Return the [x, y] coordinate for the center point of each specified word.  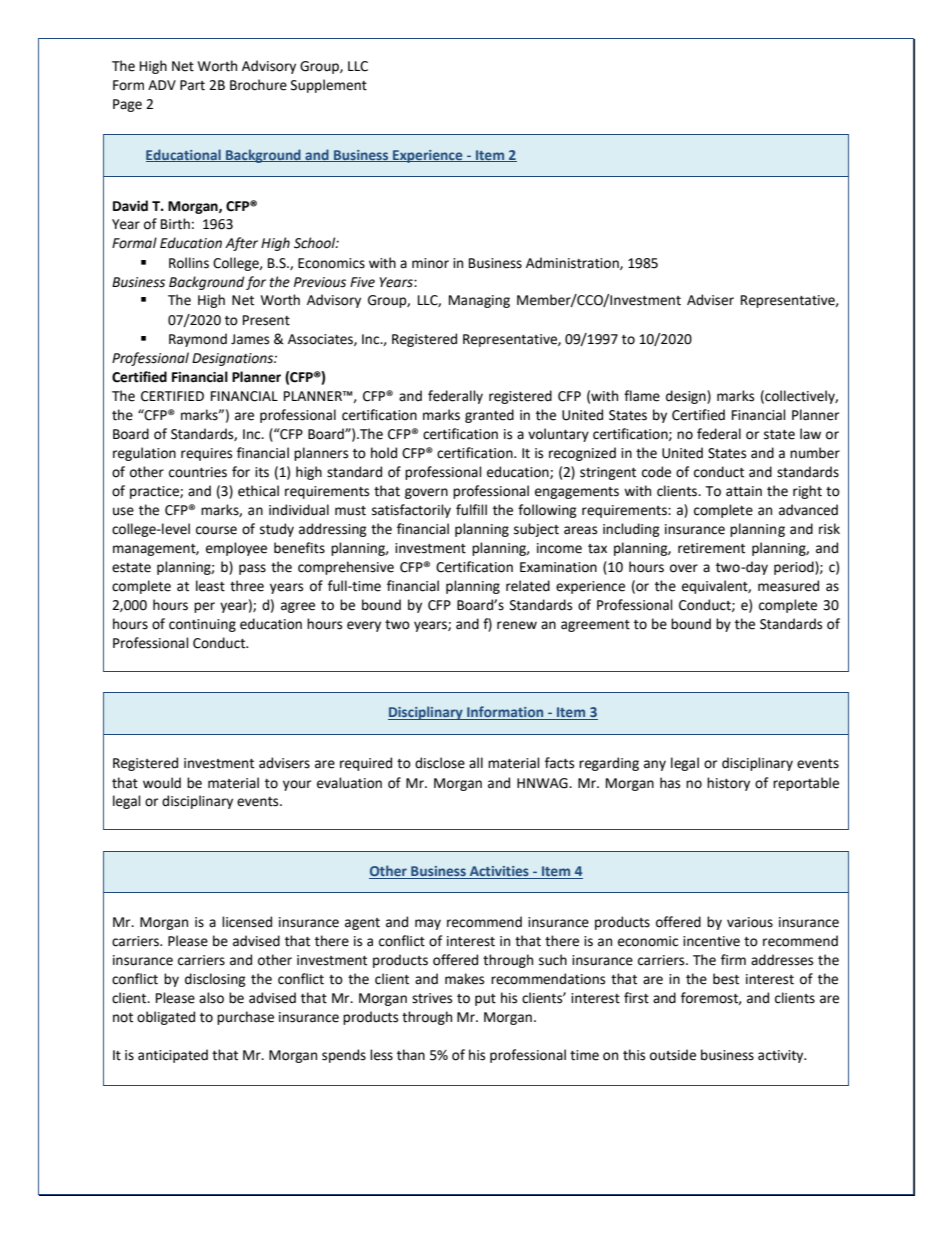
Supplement [329, 86]
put [485, 1000]
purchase [245, 1018]
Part [192, 85]
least [210, 586]
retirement [711, 548]
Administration [573, 263]
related [528, 586]
